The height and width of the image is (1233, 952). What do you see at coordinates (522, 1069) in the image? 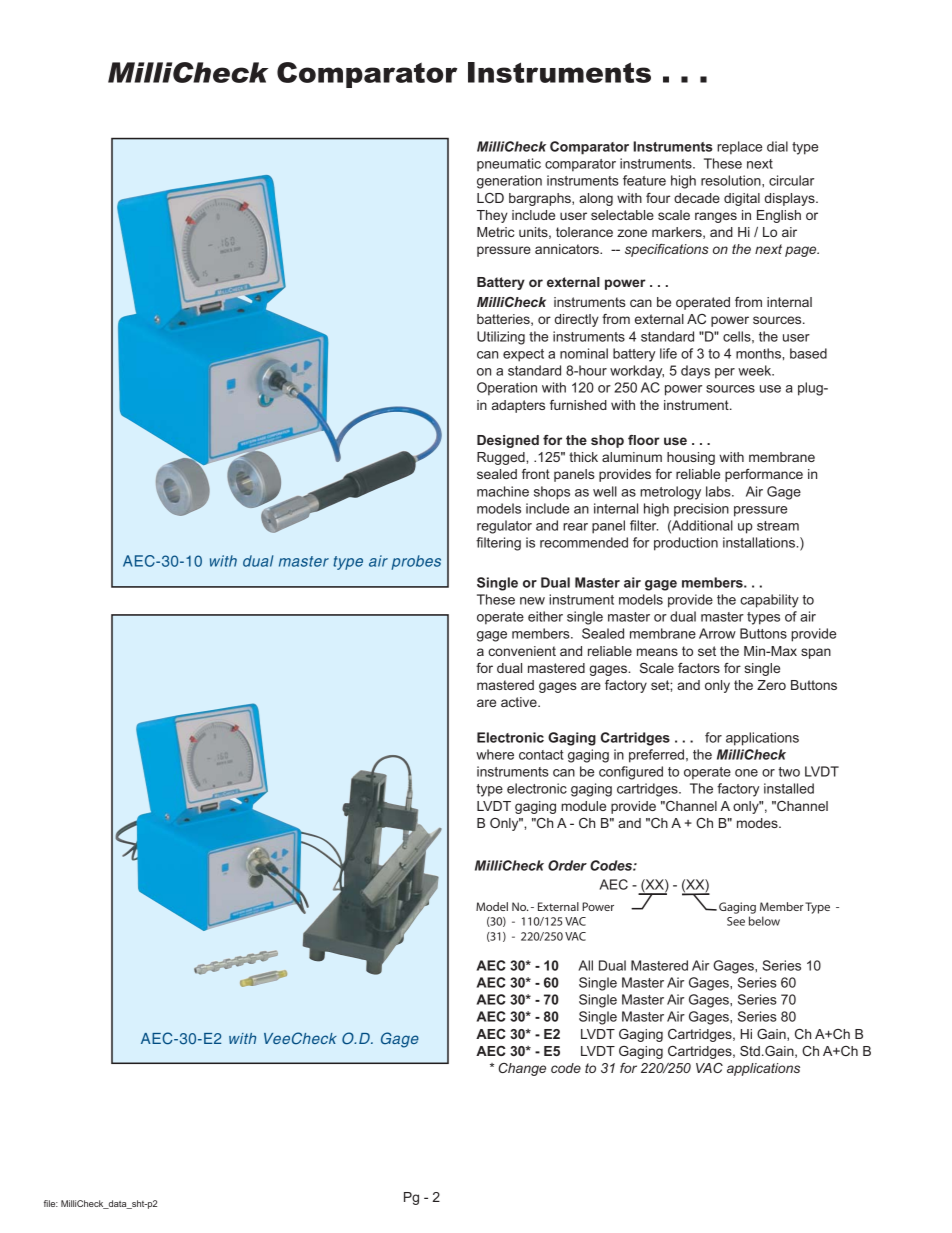
I see `Change` at bounding box center [522, 1069].
